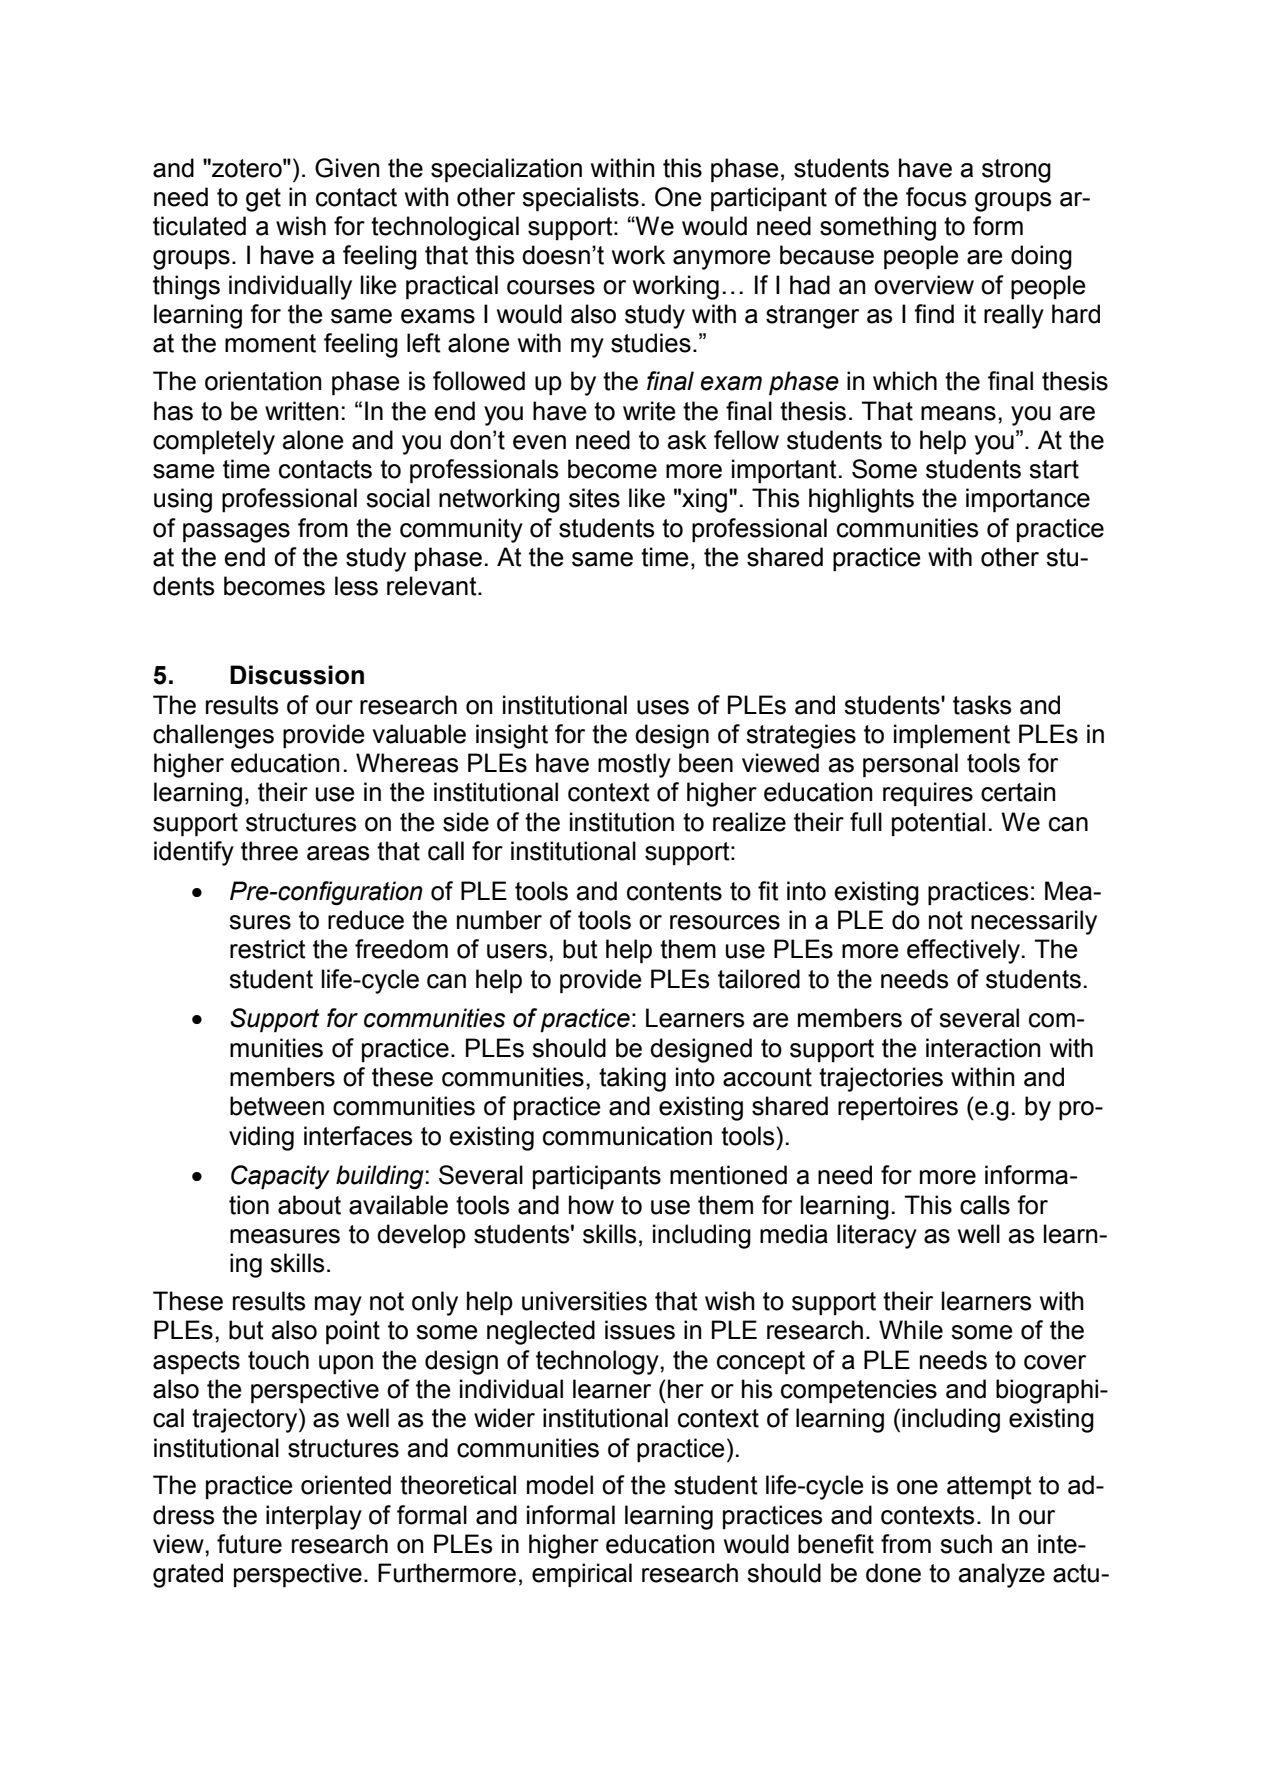  Describe the element at coordinates (938, 824) in the page. I see `potential` at that location.
